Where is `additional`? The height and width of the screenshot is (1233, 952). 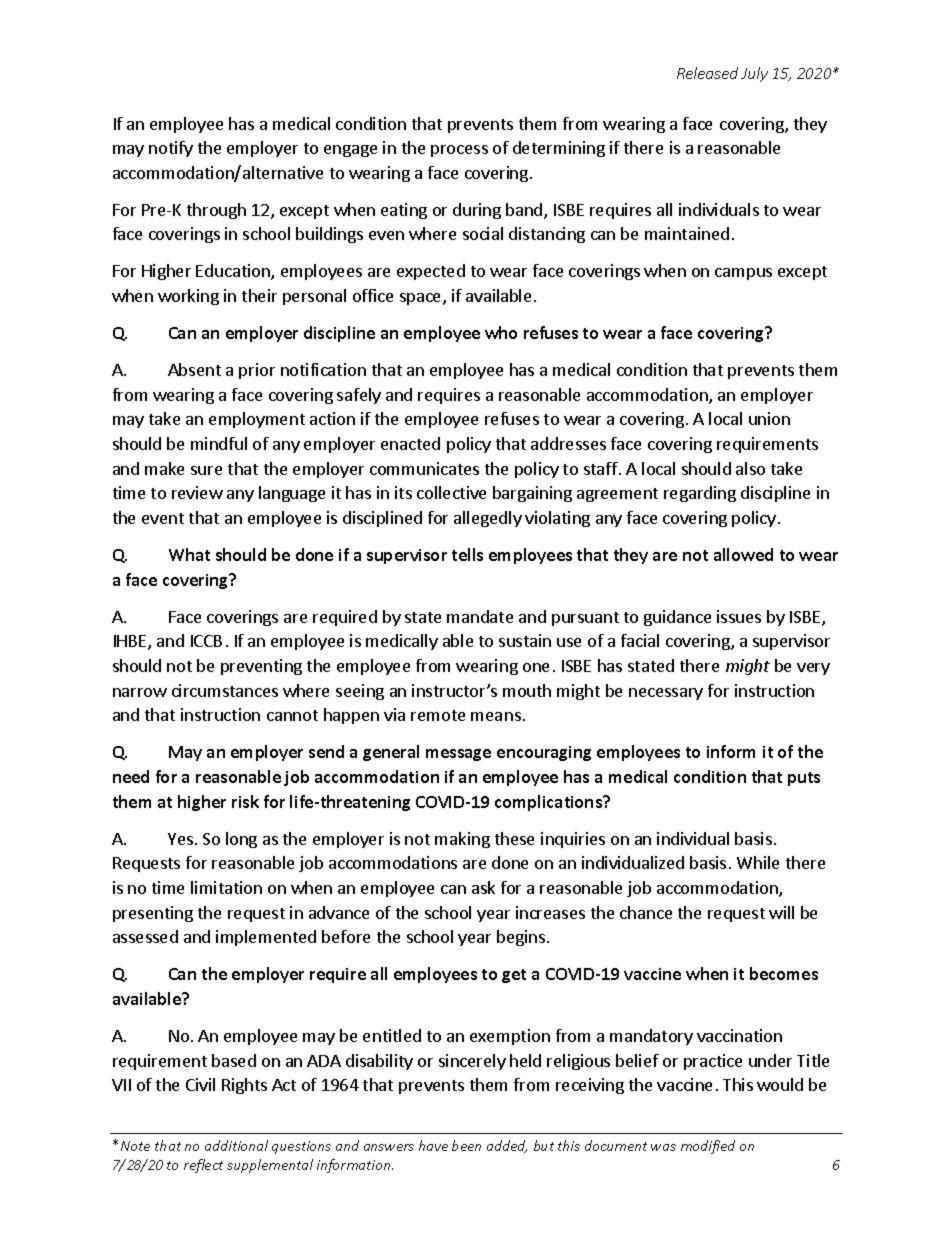
additional is located at coordinates (236, 1145).
